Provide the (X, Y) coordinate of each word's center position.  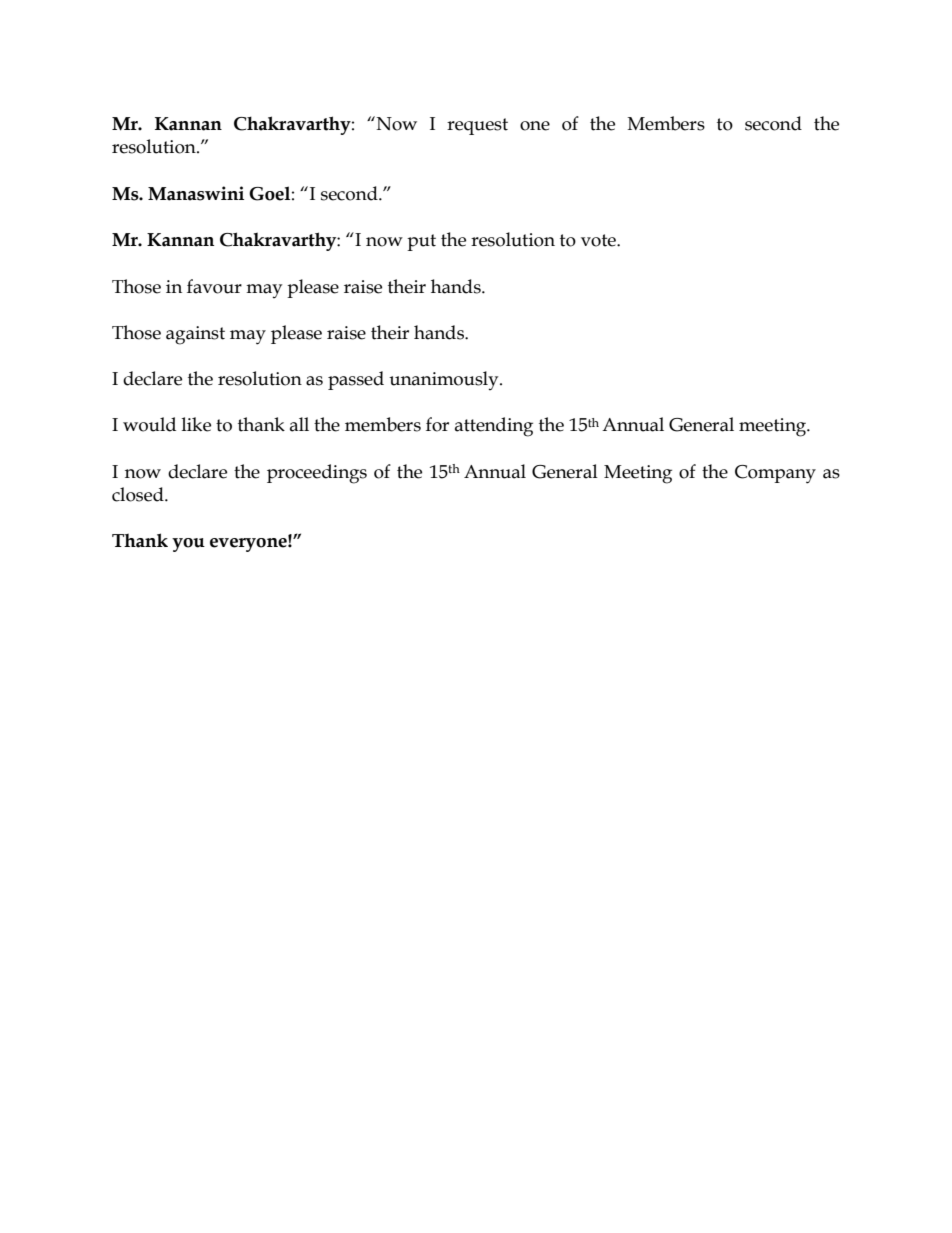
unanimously (445, 380)
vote (599, 240)
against (195, 335)
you (188, 545)
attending (494, 427)
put (421, 242)
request (477, 126)
